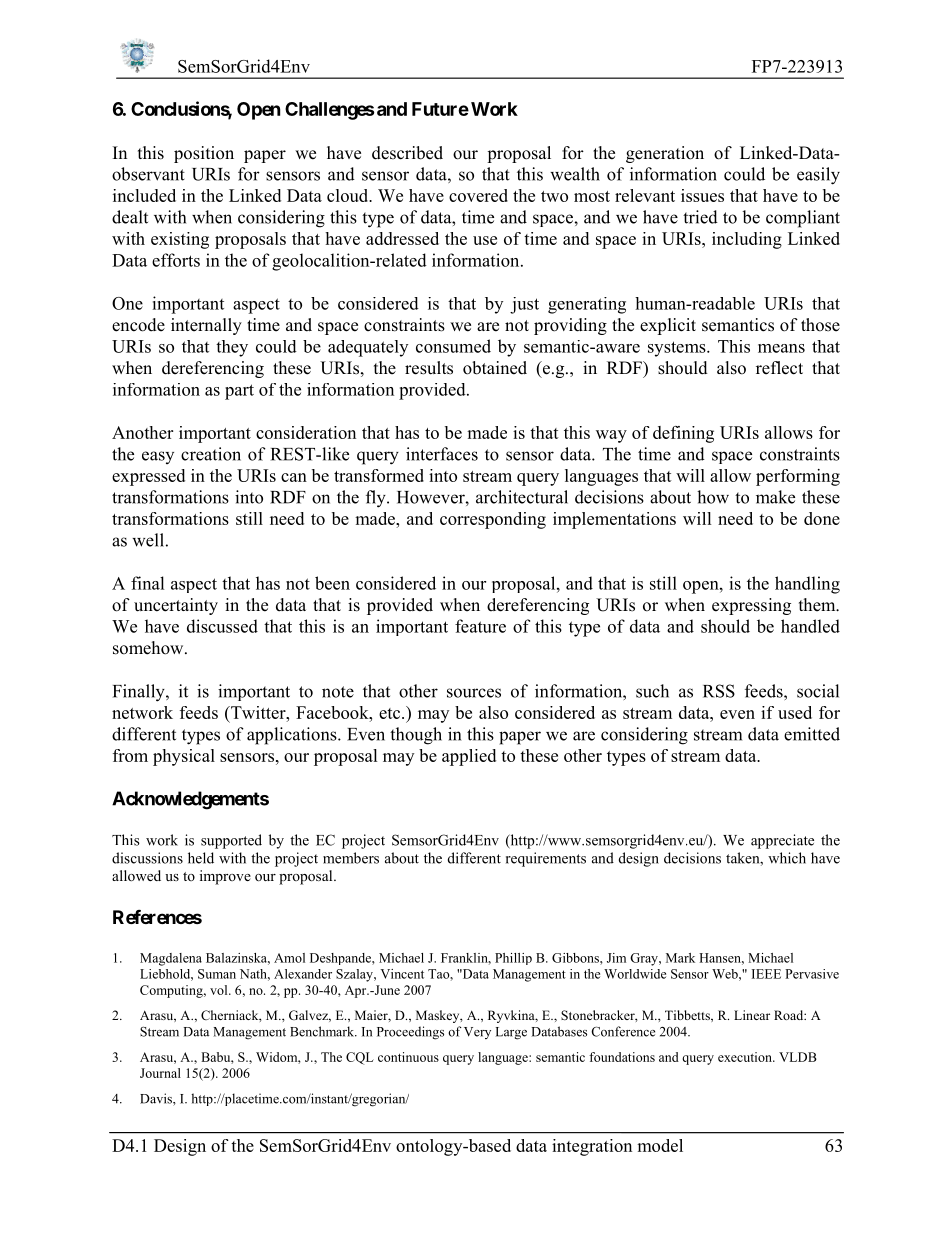  What do you see at coordinates (719, 691) in the screenshot?
I see `RSS` at bounding box center [719, 691].
